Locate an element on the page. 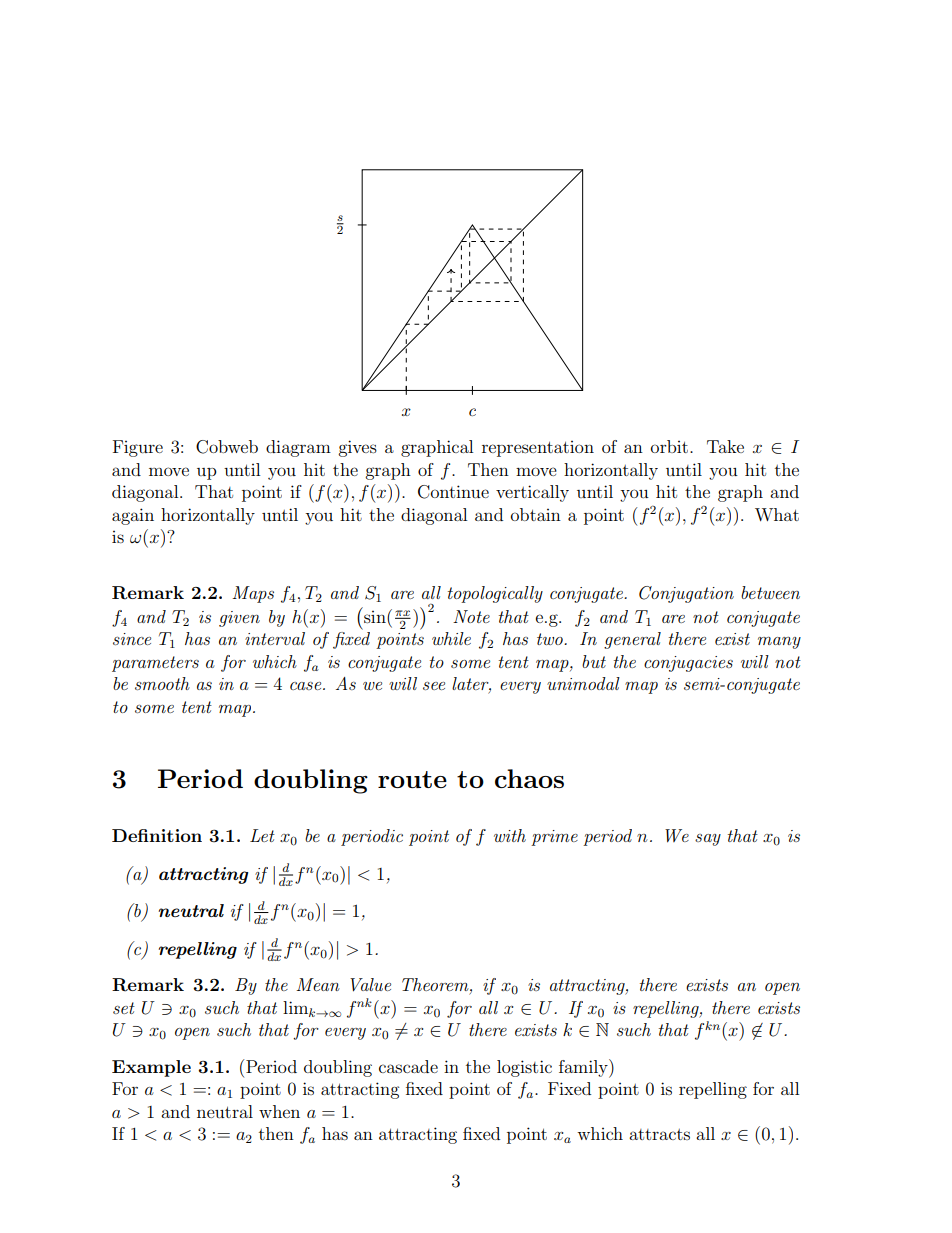 This image has width=952, height=1233. Note is located at coordinates (471, 616).
